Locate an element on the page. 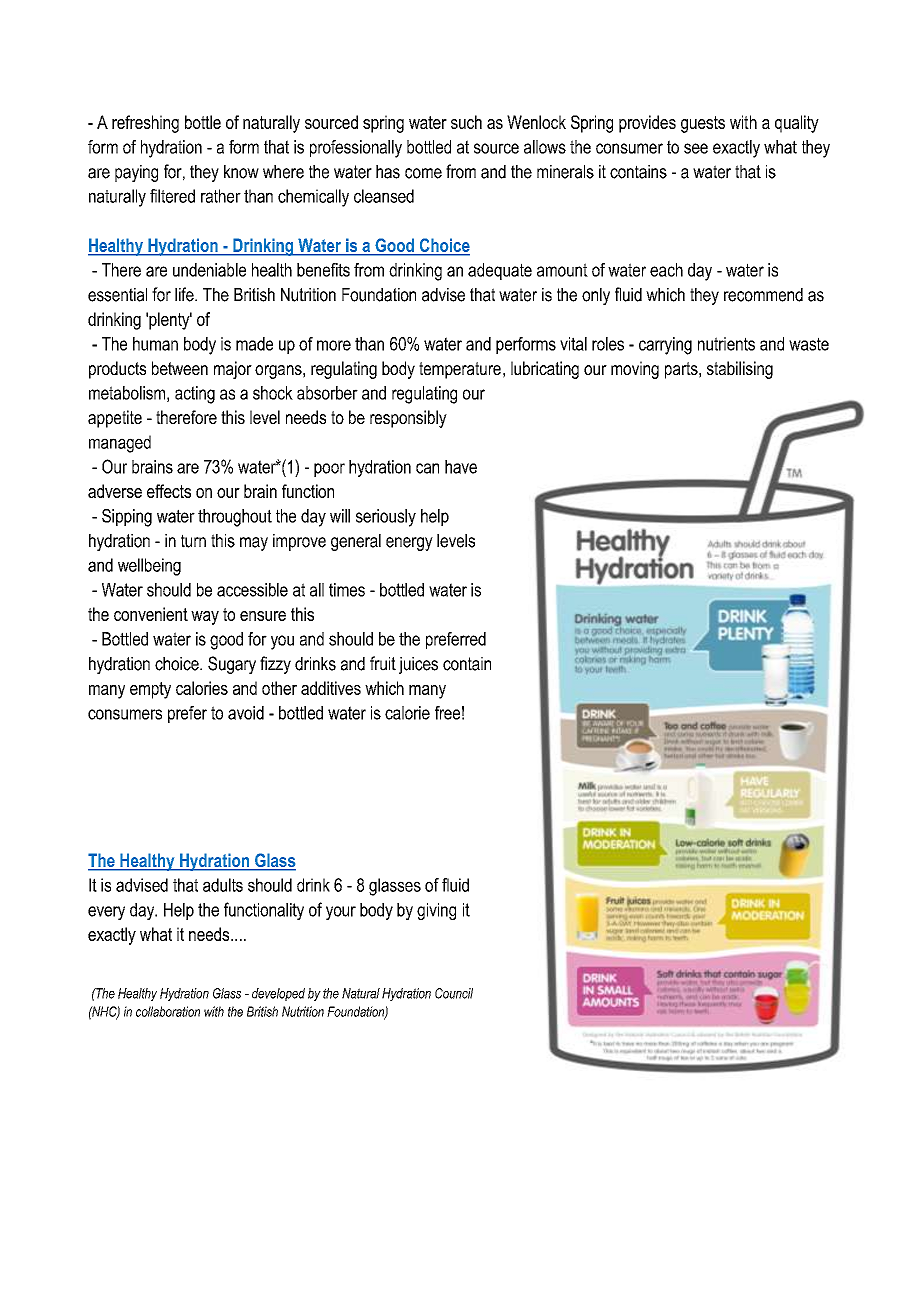  nutrients is located at coordinates (726, 344).
